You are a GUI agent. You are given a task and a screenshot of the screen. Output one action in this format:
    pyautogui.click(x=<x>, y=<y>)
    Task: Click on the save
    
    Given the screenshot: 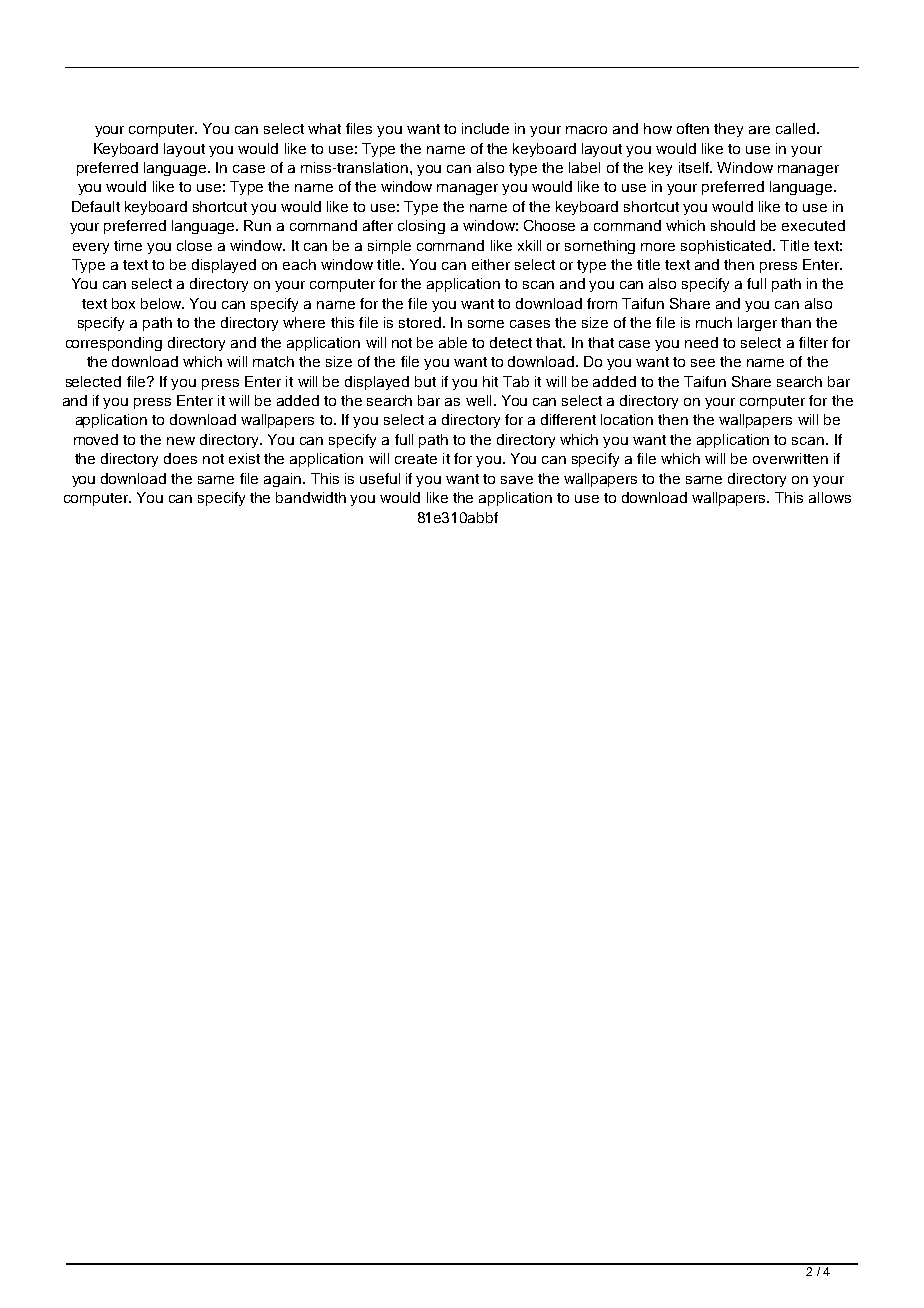 What is the action you would take?
    pyautogui.click(x=517, y=480)
